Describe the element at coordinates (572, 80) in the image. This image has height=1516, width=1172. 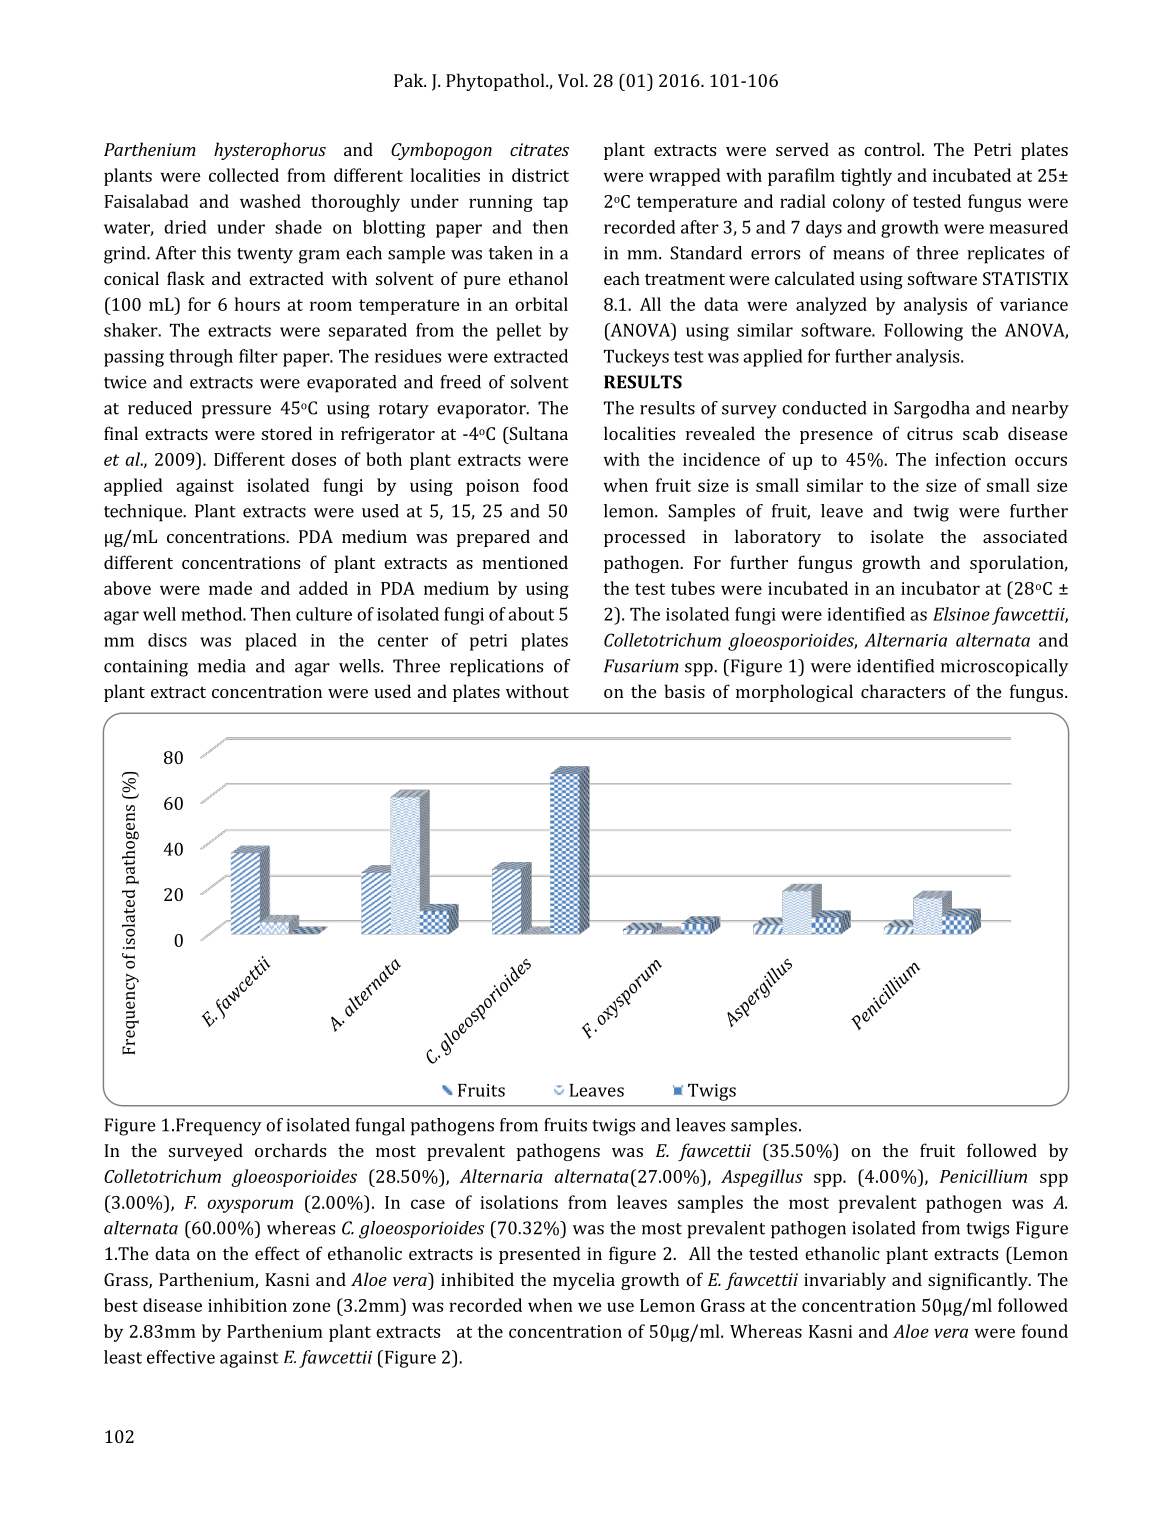
I see `Vol` at that location.
